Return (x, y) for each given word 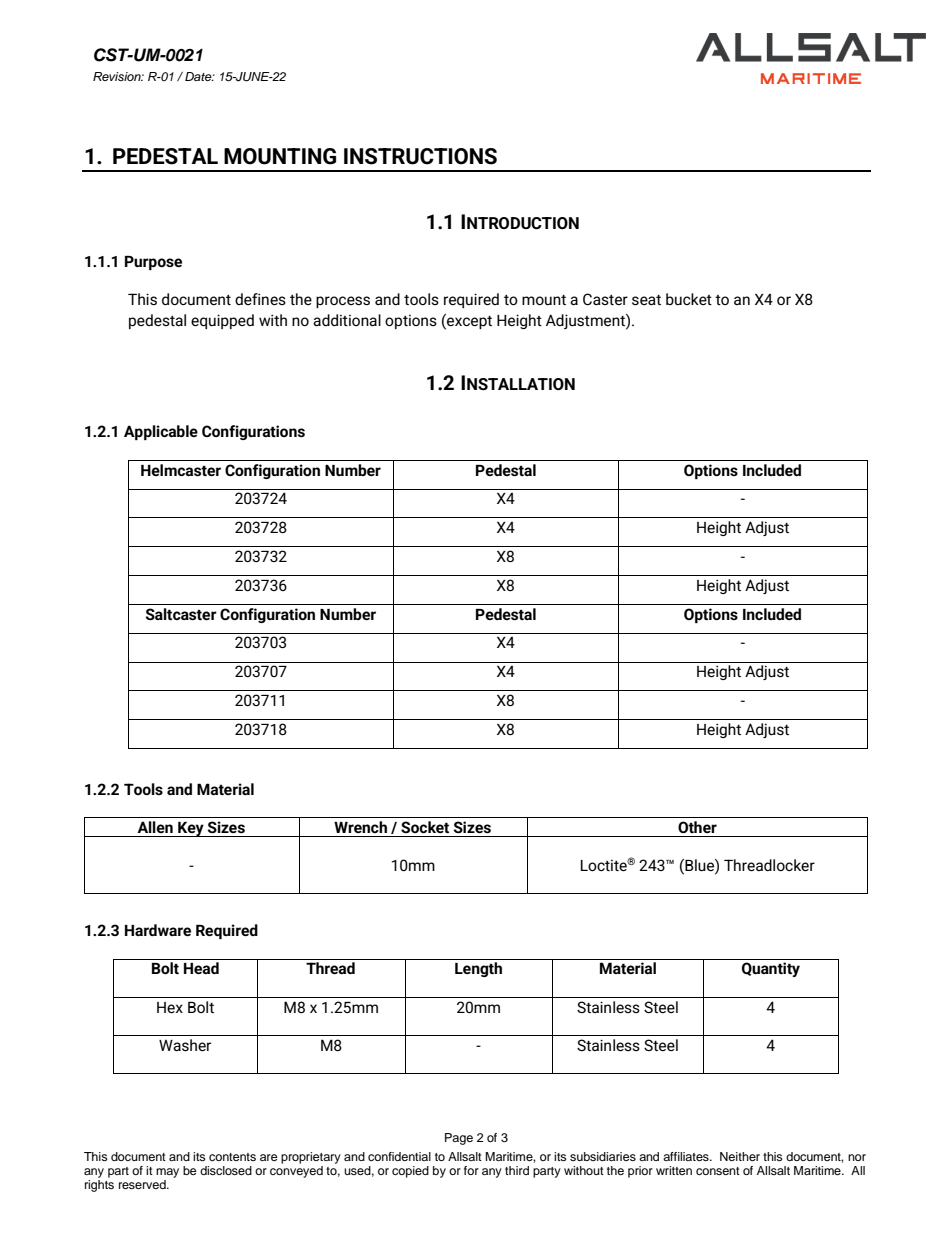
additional (347, 320)
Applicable (161, 432)
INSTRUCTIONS (420, 156)
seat (646, 300)
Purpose (153, 263)
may (167, 1173)
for (471, 1170)
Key (191, 829)
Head (201, 968)
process (343, 302)
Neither (740, 1156)
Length (478, 969)
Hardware (158, 930)
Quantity (771, 969)
